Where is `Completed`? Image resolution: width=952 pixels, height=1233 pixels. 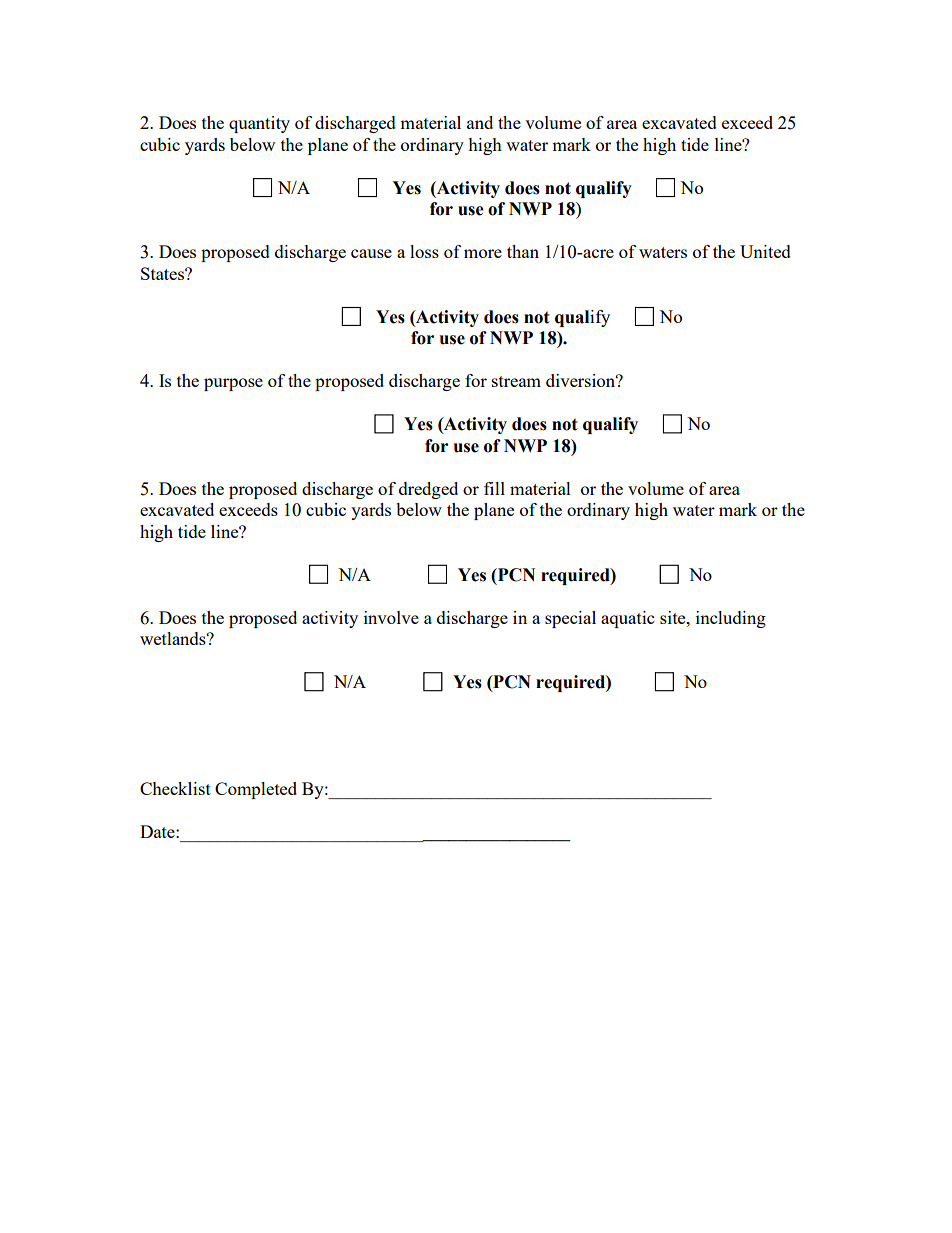
Completed is located at coordinates (256, 790).
